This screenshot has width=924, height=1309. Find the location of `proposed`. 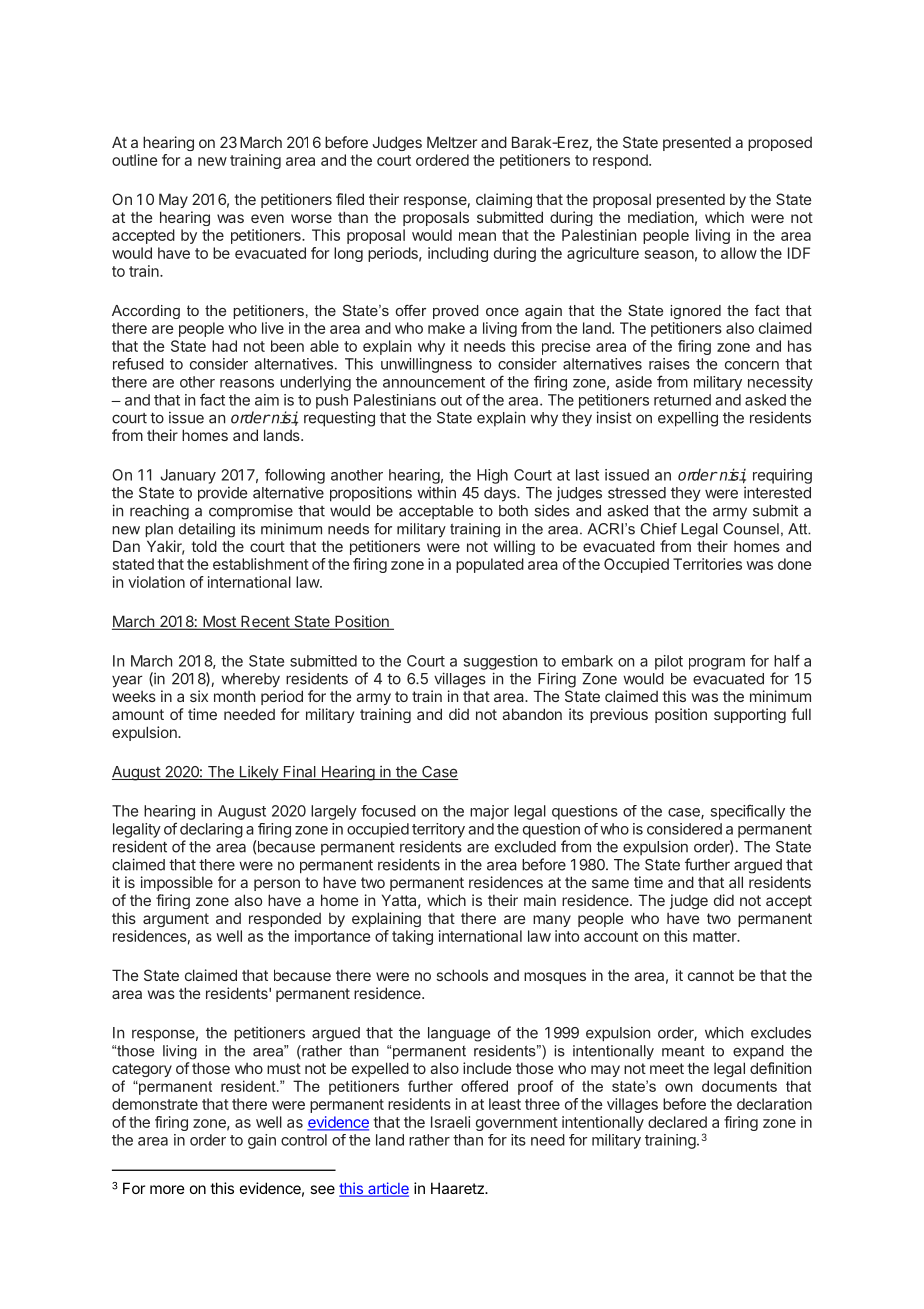

proposed is located at coordinates (780, 144).
